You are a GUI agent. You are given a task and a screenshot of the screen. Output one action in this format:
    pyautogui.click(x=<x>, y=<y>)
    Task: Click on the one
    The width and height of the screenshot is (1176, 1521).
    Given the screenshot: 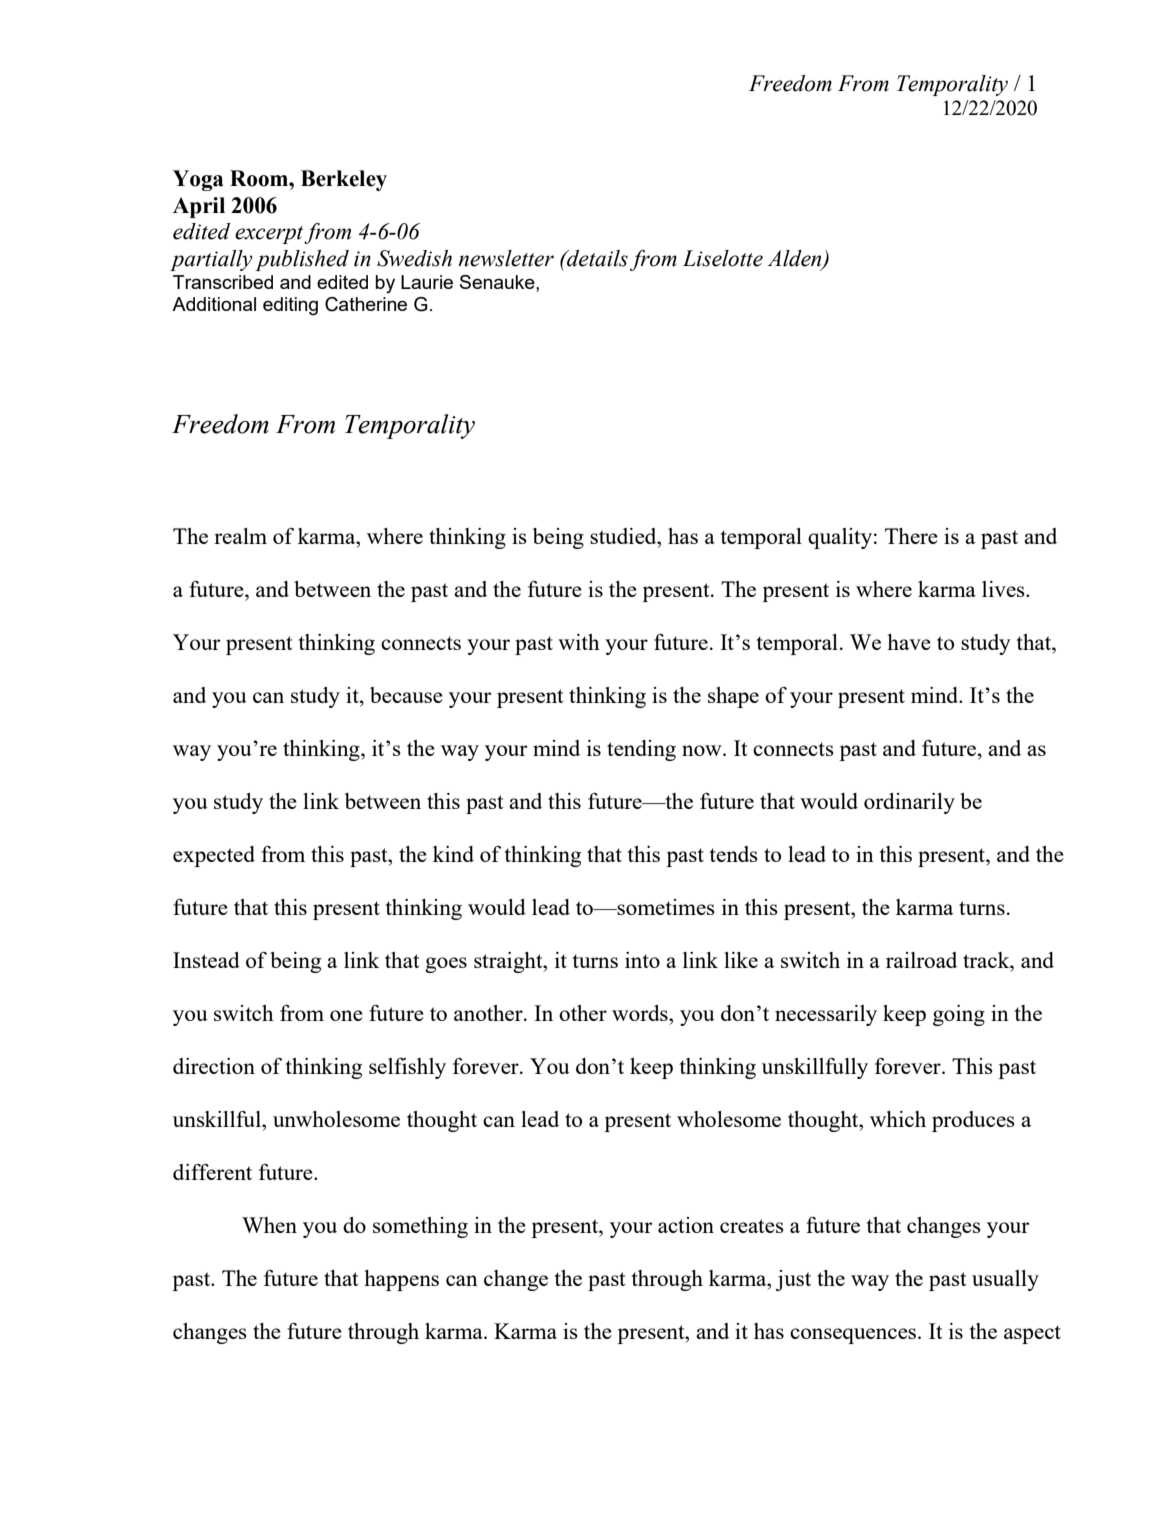 What is the action you would take?
    pyautogui.click(x=346, y=1015)
